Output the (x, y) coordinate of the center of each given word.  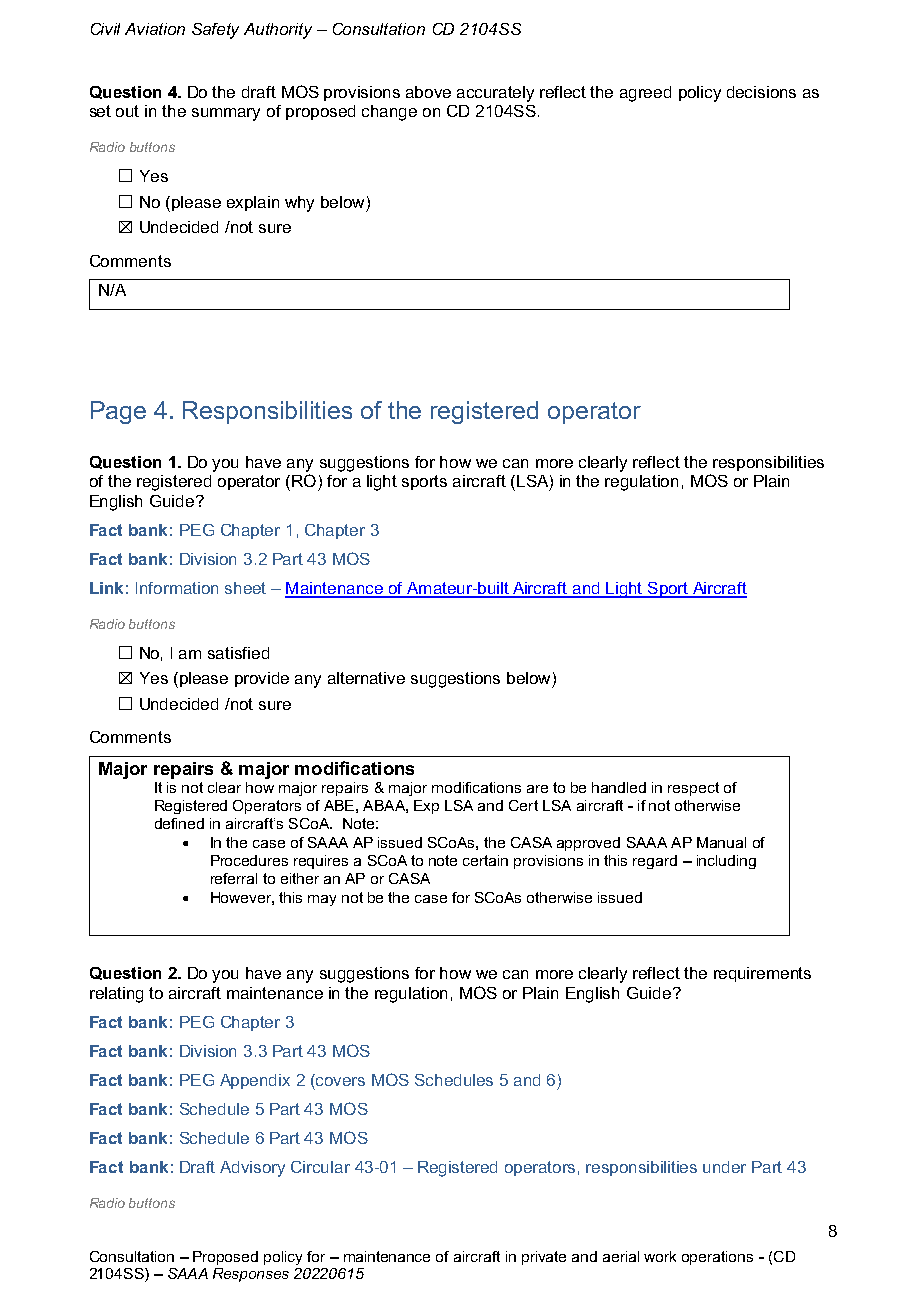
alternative (366, 678)
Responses (251, 1275)
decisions (761, 92)
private (544, 1258)
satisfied (238, 653)
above (428, 92)
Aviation (155, 29)
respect (693, 789)
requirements (762, 974)
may (322, 900)
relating (116, 995)
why (299, 204)
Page (118, 412)
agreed (645, 94)
